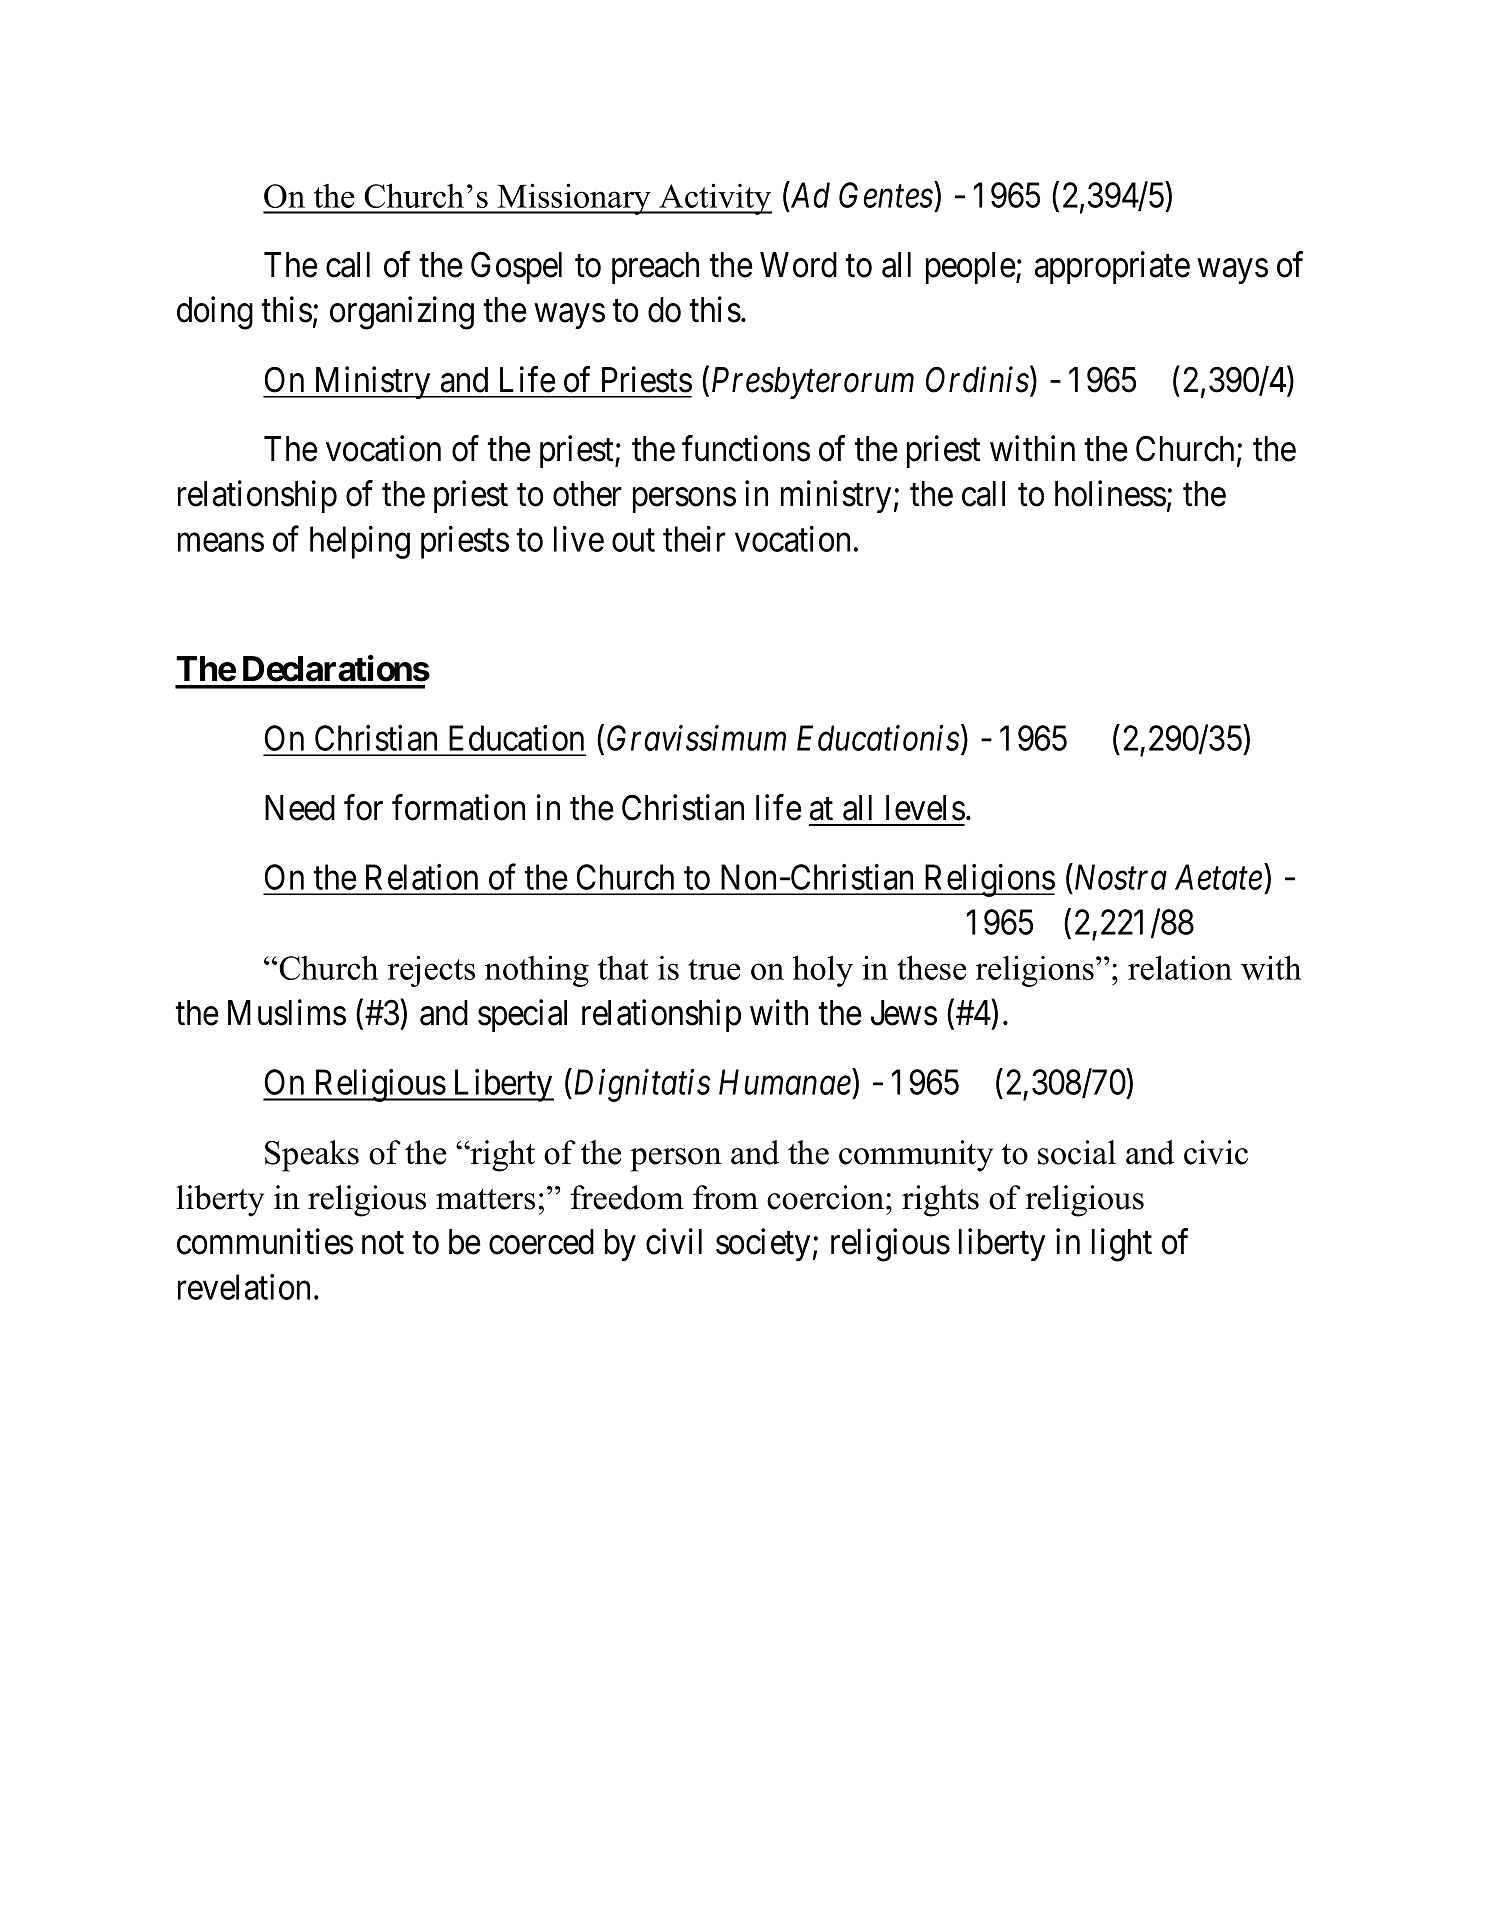 The height and width of the screenshot is (1931, 1492). I want to click on revelation, so click(244, 1287).
